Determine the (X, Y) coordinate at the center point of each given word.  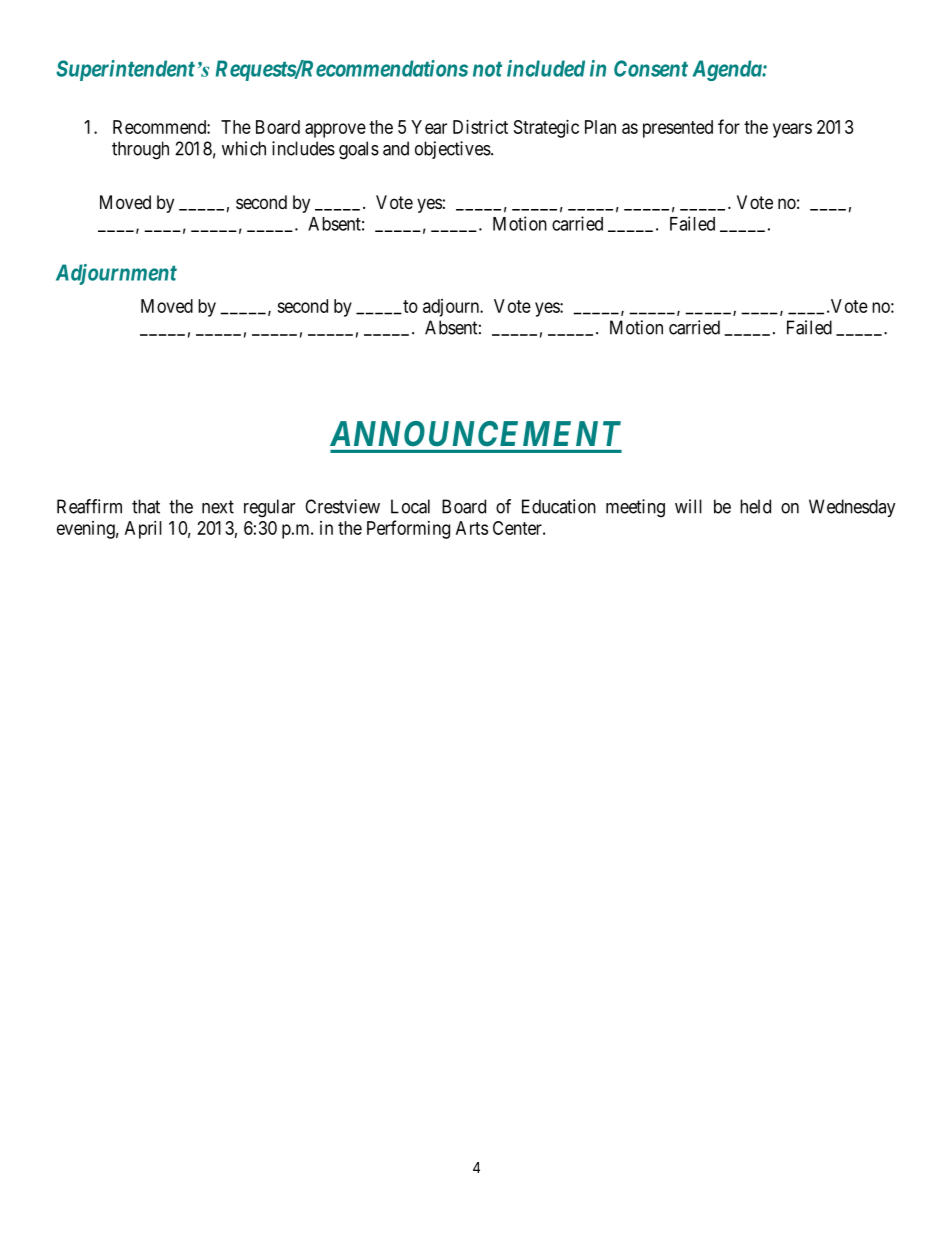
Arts (472, 528)
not (487, 69)
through (140, 150)
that (146, 506)
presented (678, 129)
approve (335, 130)
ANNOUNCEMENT (475, 434)
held (755, 506)
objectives (453, 150)
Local (410, 506)
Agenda (728, 70)
